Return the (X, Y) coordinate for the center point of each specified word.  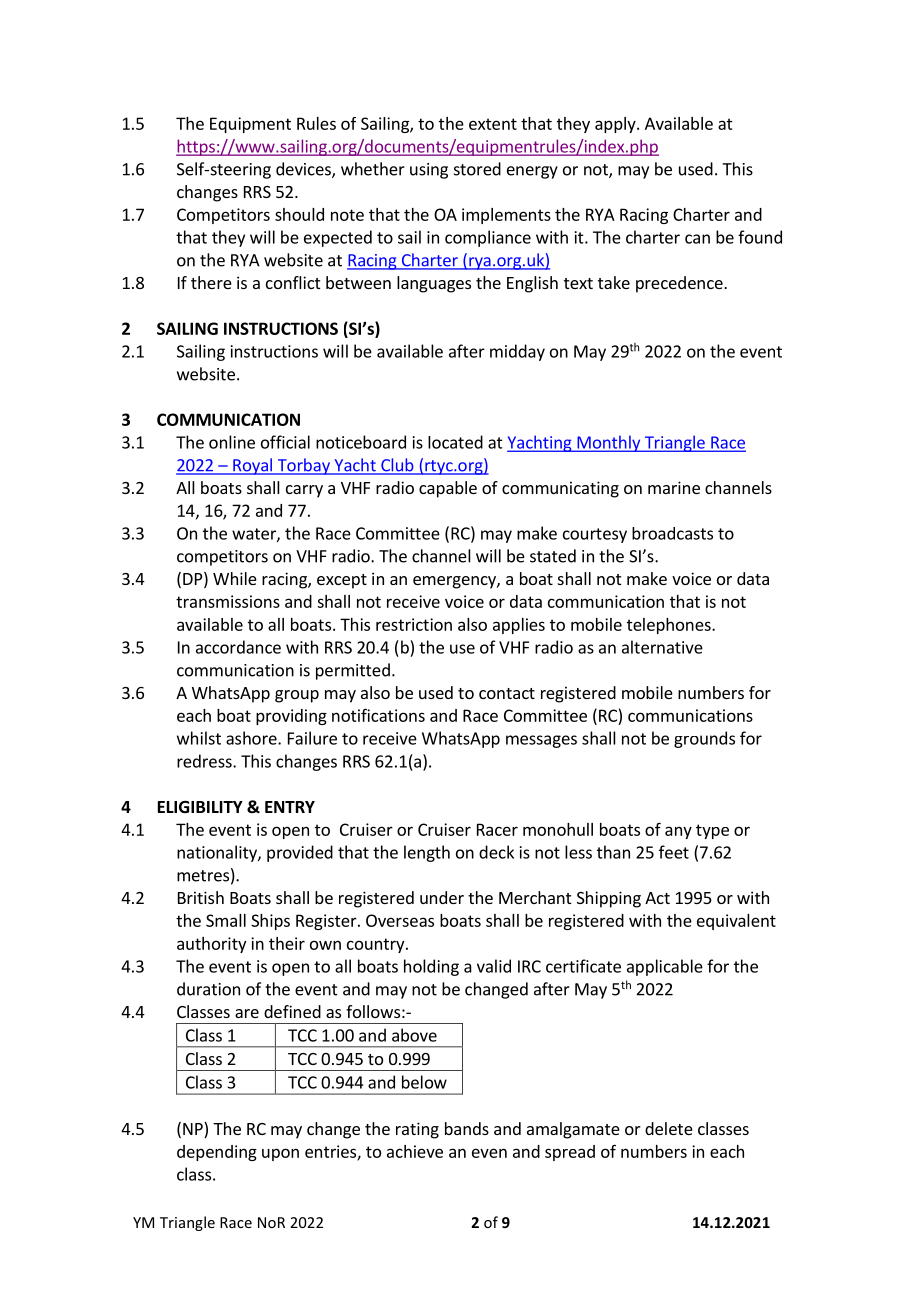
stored (477, 169)
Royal (252, 466)
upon (280, 1154)
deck (496, 852)
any (678, 832)
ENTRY (290, 807)
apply (616, 125)
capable (448, 489)
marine (674, 487)
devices (304, 170)
